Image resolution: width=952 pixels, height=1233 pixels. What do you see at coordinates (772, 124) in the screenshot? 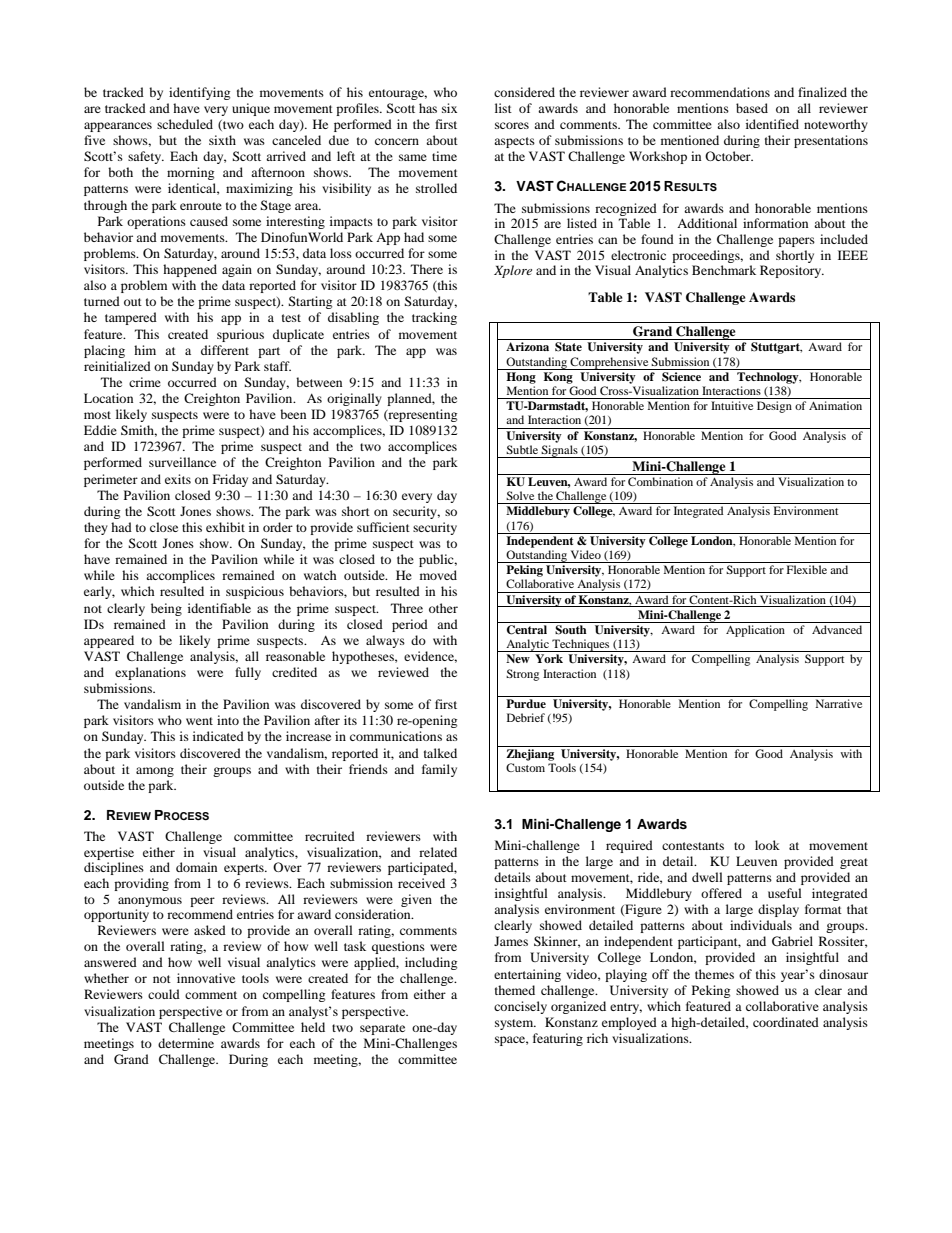
I see `identified` at bounding box center [772, 124].
